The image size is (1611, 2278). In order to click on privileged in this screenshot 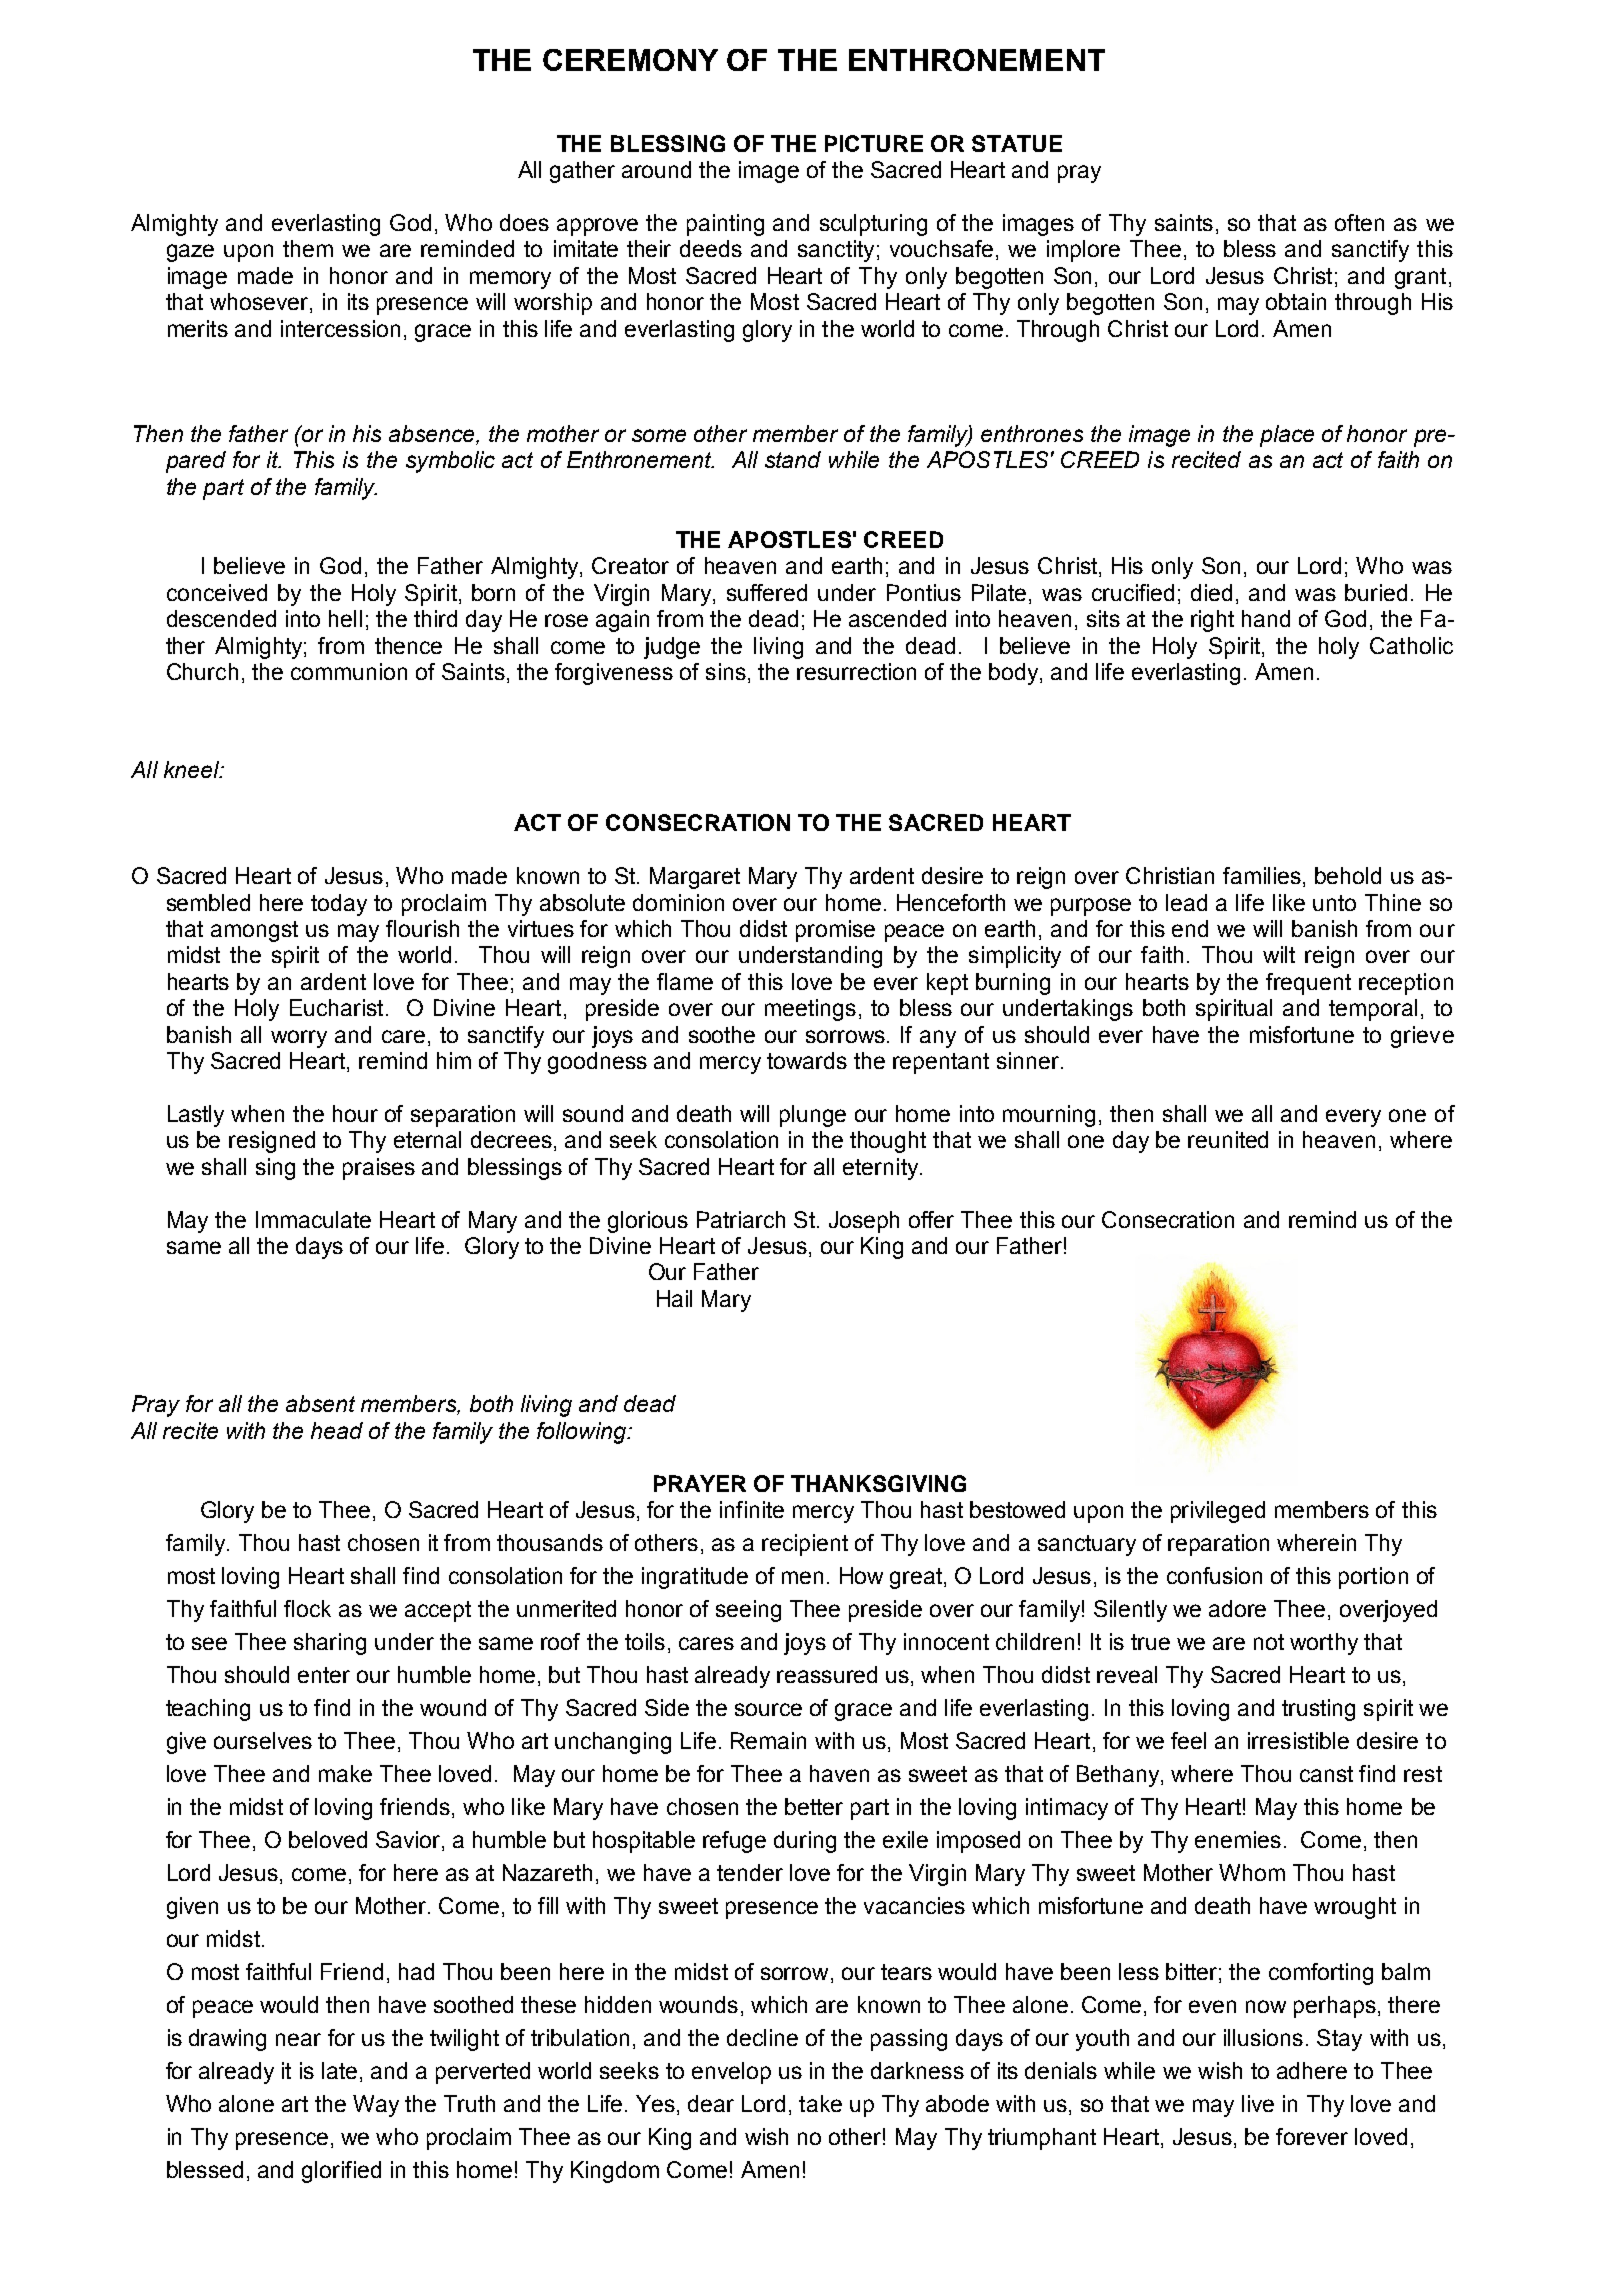, I will do `click(1218, 1512)`.
